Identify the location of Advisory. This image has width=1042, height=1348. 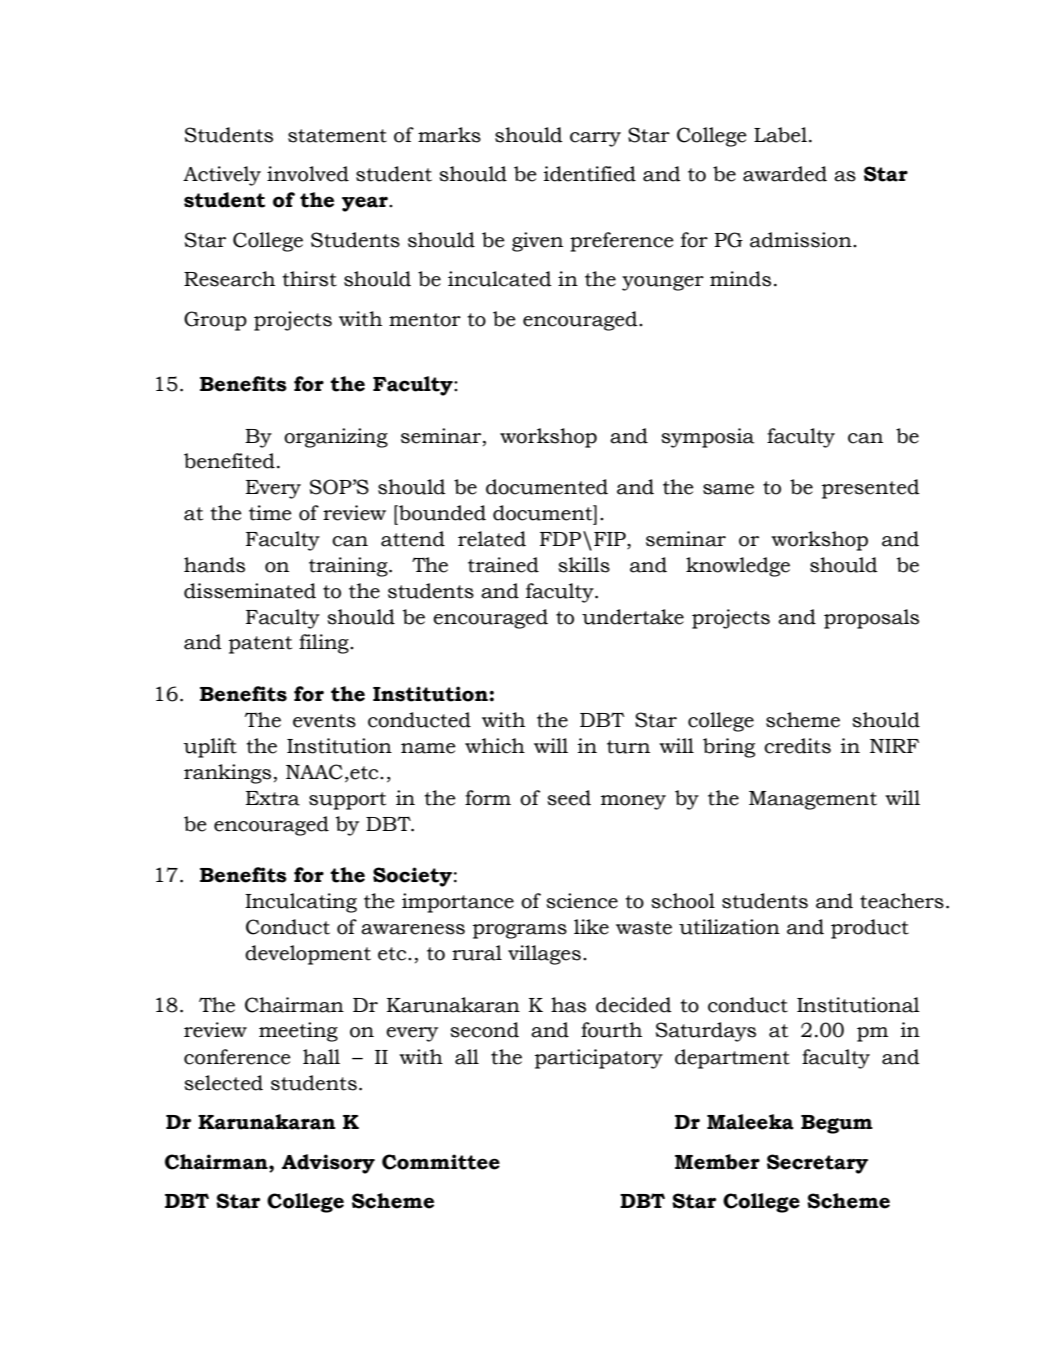
(328, 1164).
